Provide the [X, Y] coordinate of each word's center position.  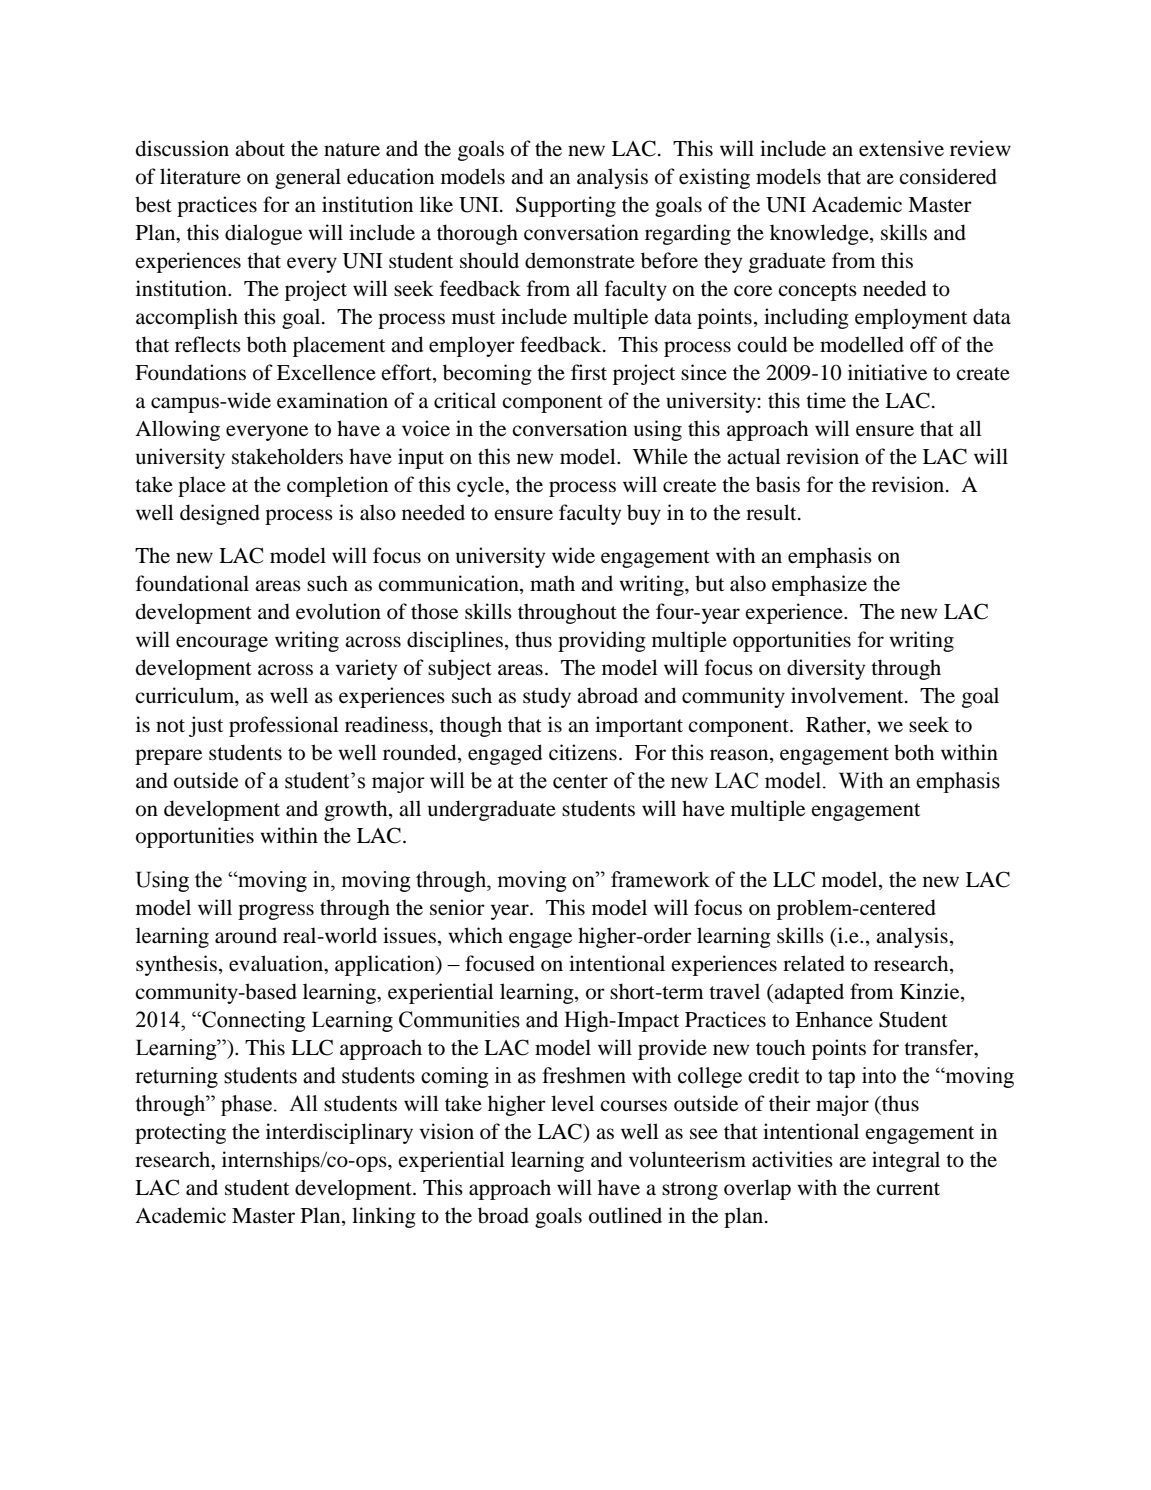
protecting [180, 1133]
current [908, 1189]
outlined [625, 1215]
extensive [901, 148]
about [260, 149]
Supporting [566, 206]
